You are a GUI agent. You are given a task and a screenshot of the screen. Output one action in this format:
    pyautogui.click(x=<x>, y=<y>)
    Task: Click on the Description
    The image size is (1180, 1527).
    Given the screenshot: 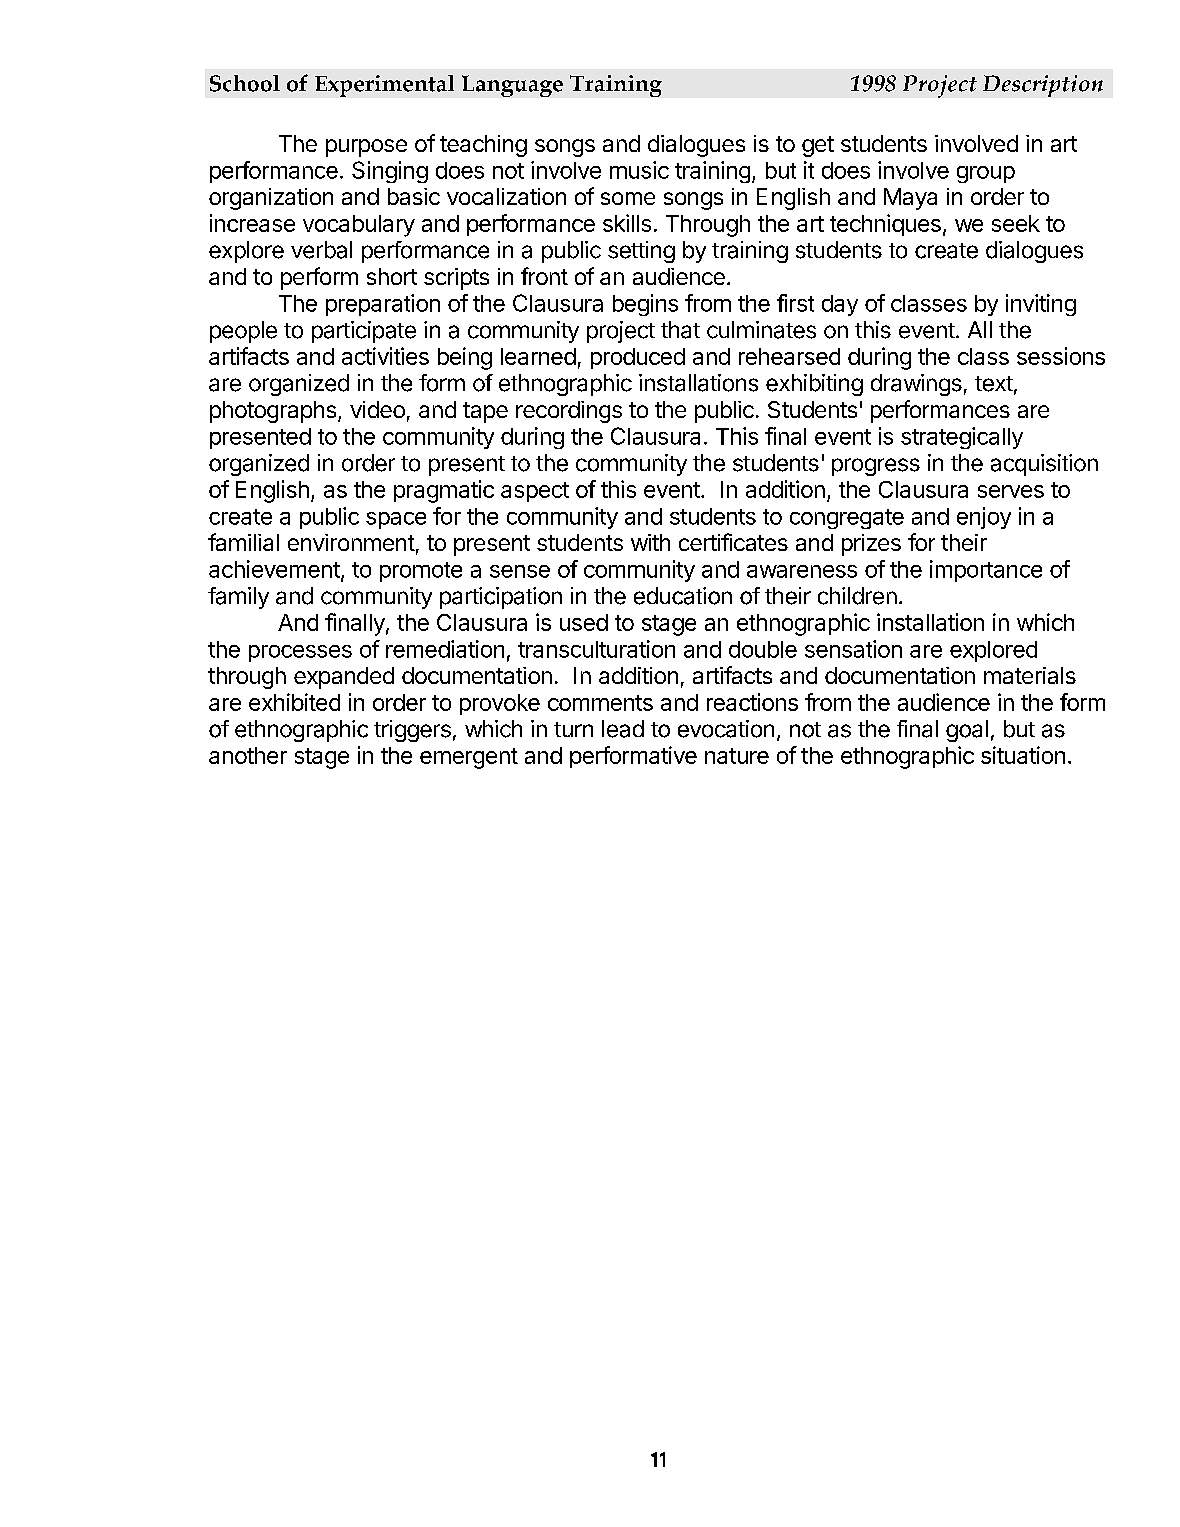 What is the action you would take?
    pyautogui.click(x=1043, y=86)
